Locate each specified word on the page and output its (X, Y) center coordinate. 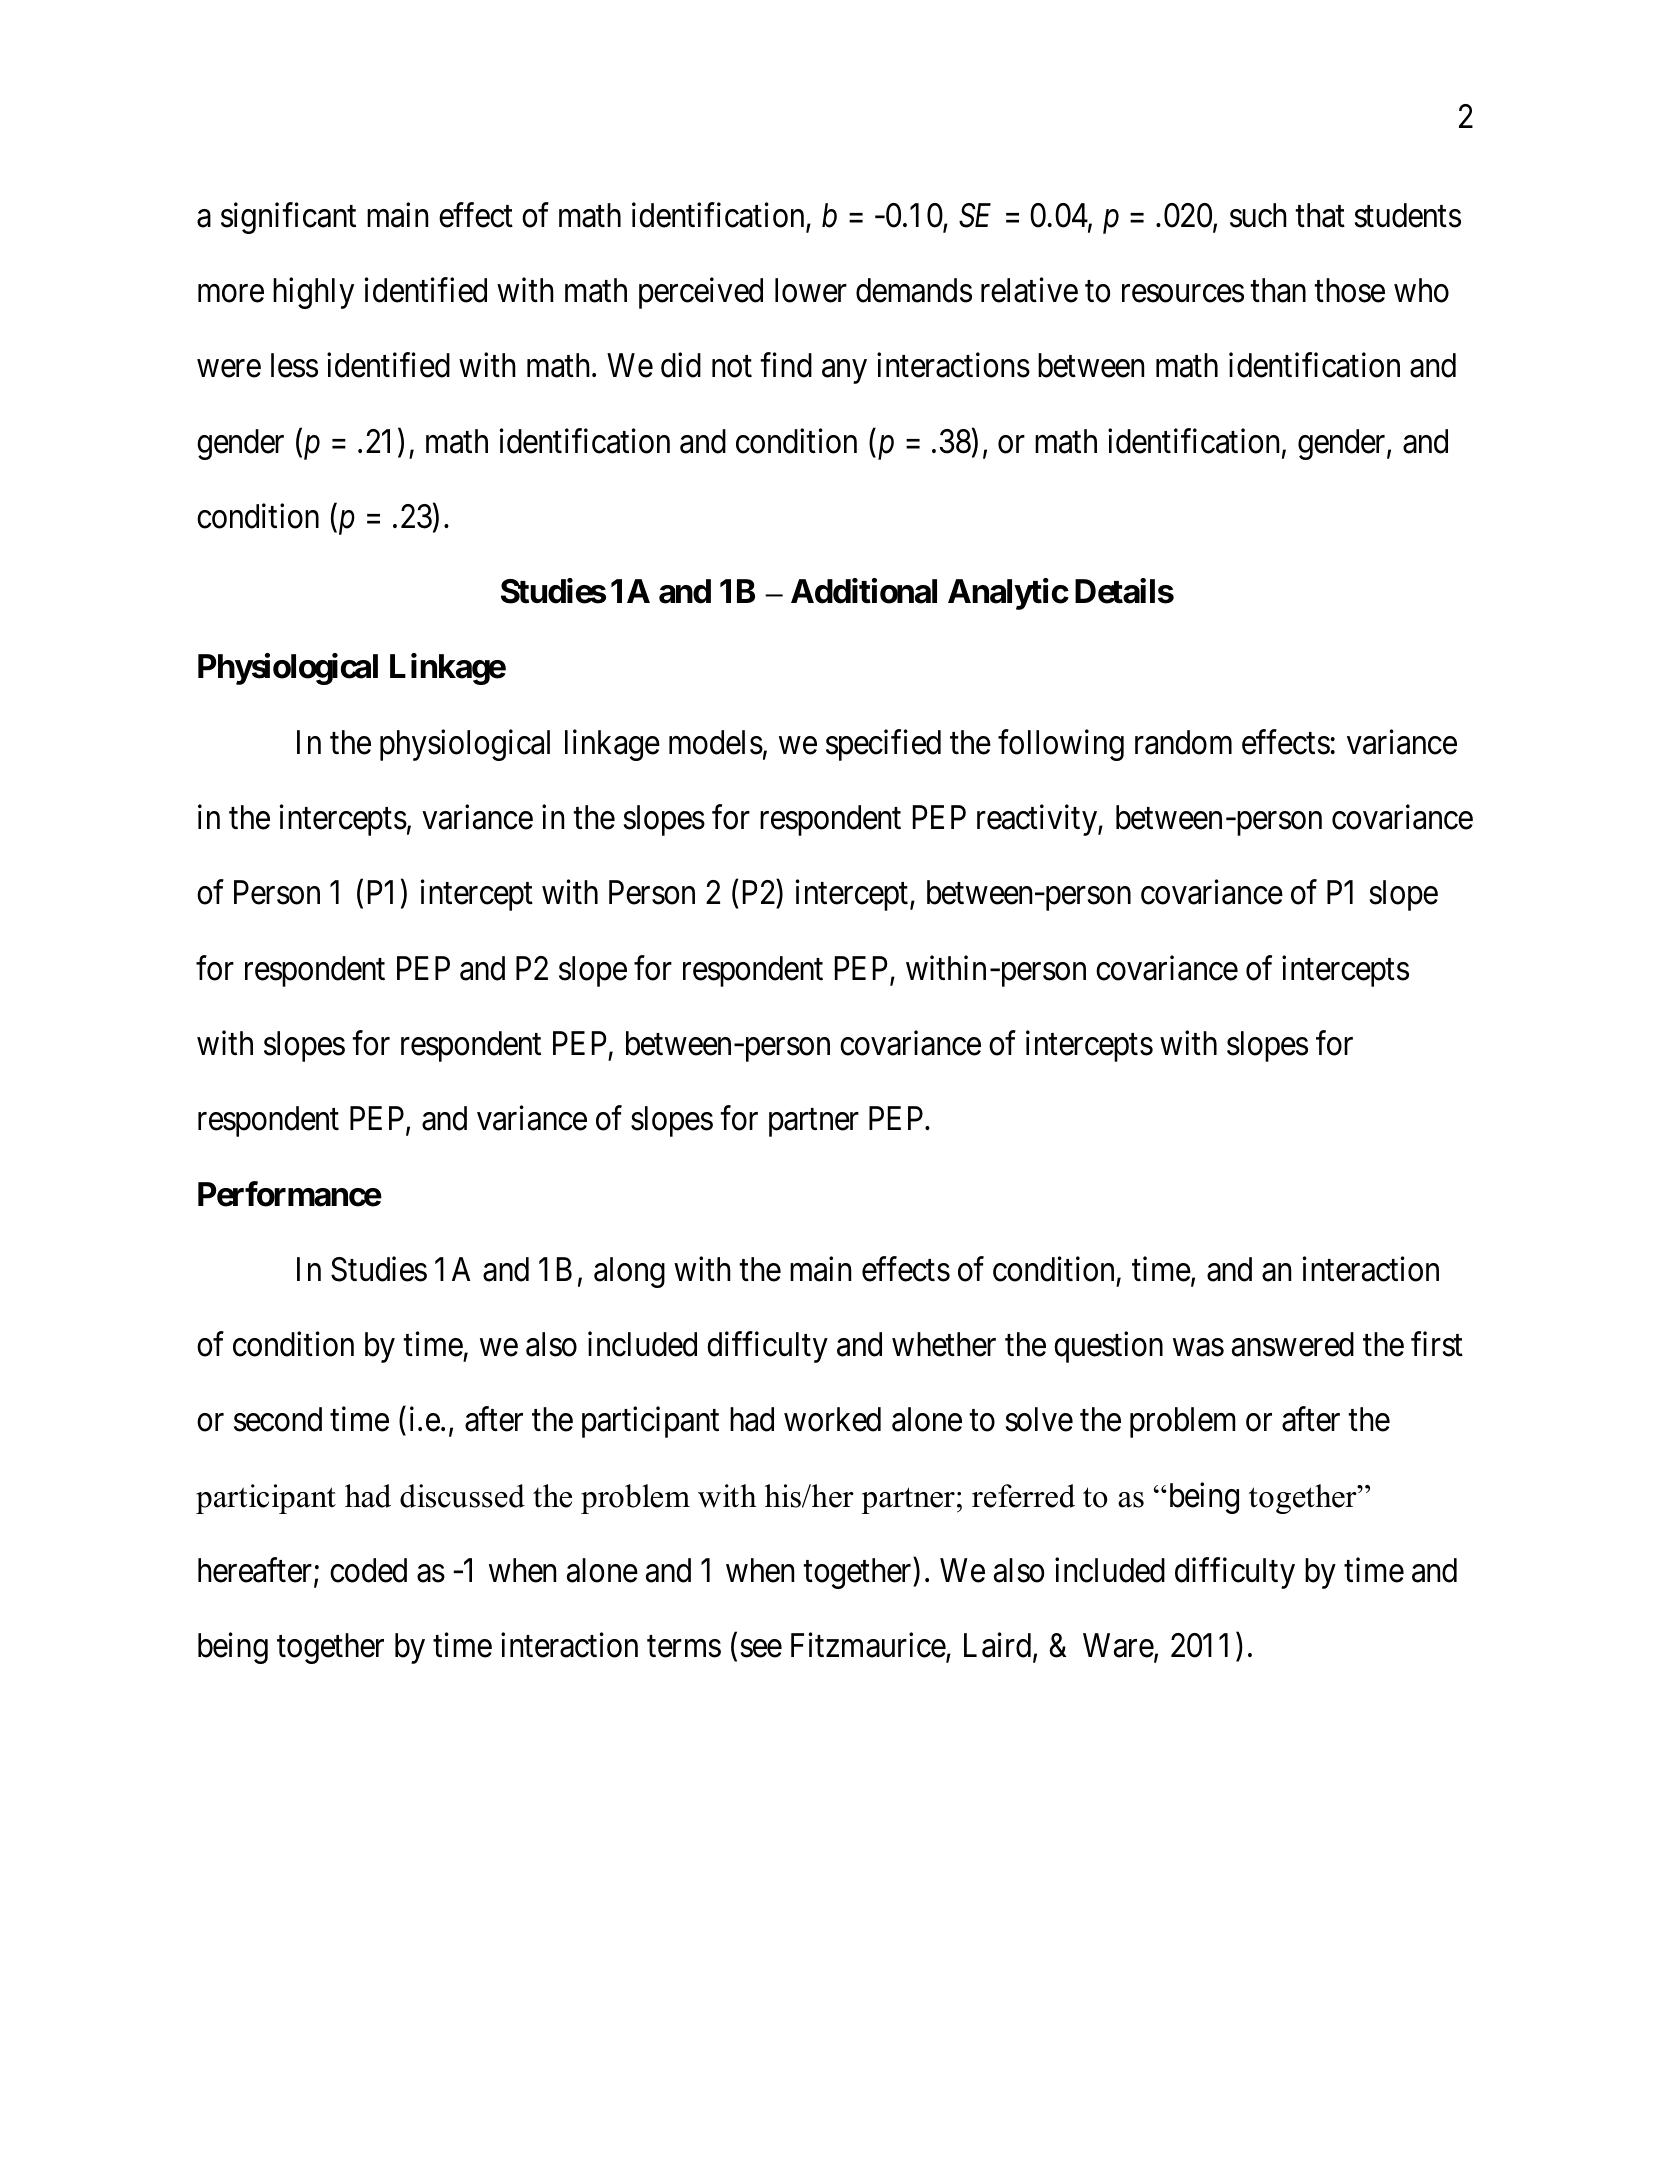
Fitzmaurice (869, 1647)
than (1278, 290)
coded (368, 1570)
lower (811, 290)
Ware (1118, 1646)
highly (313, 293)
